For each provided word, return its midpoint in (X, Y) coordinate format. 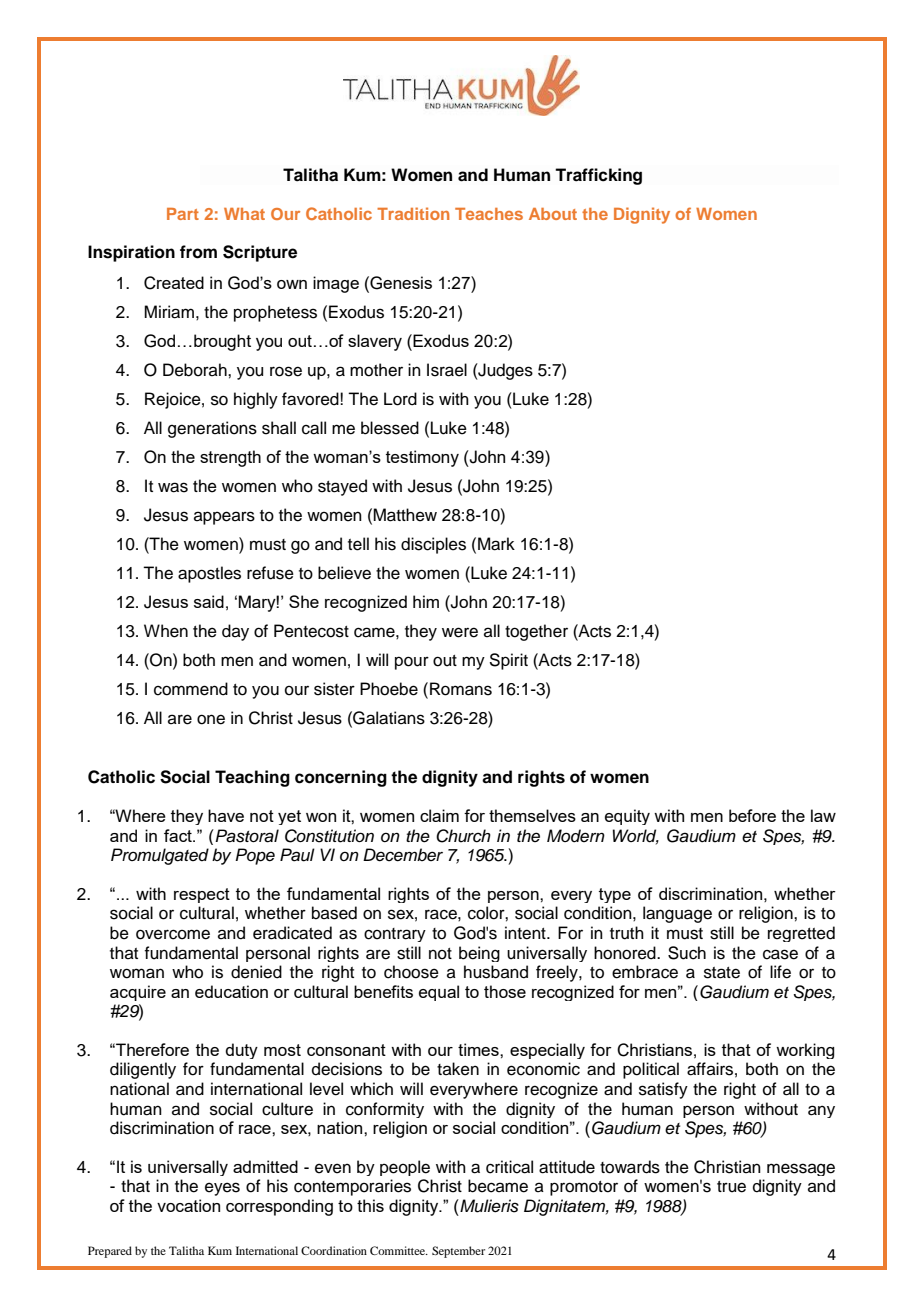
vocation (188, 1205)
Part (183, 214)
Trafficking (598, 176)
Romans (461, 689)
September (458, 1252)
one (211, 719)
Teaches (489, 214)
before (752, 815)
